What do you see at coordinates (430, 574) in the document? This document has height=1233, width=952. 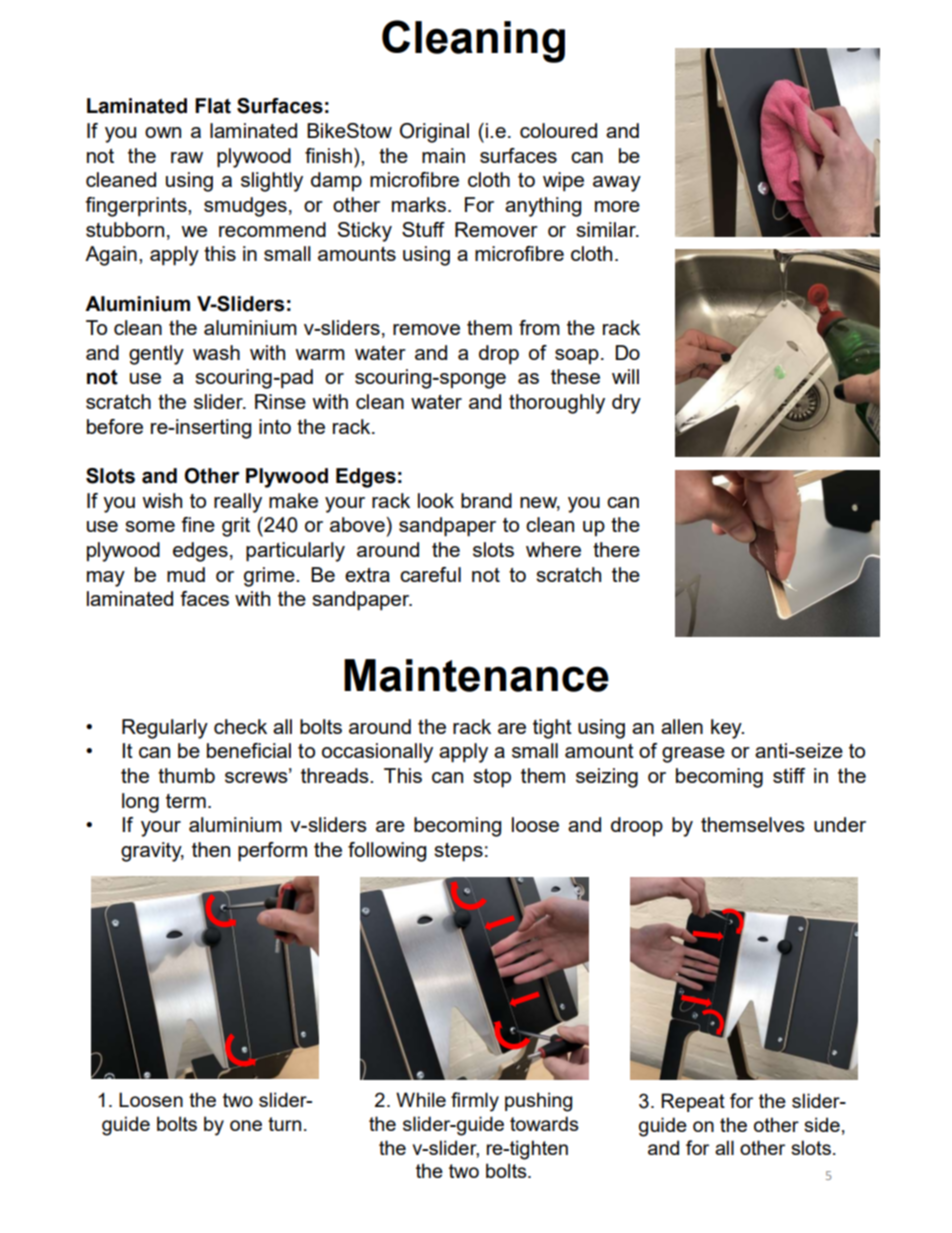 I see `careful` at bounding box center [430, 574].
